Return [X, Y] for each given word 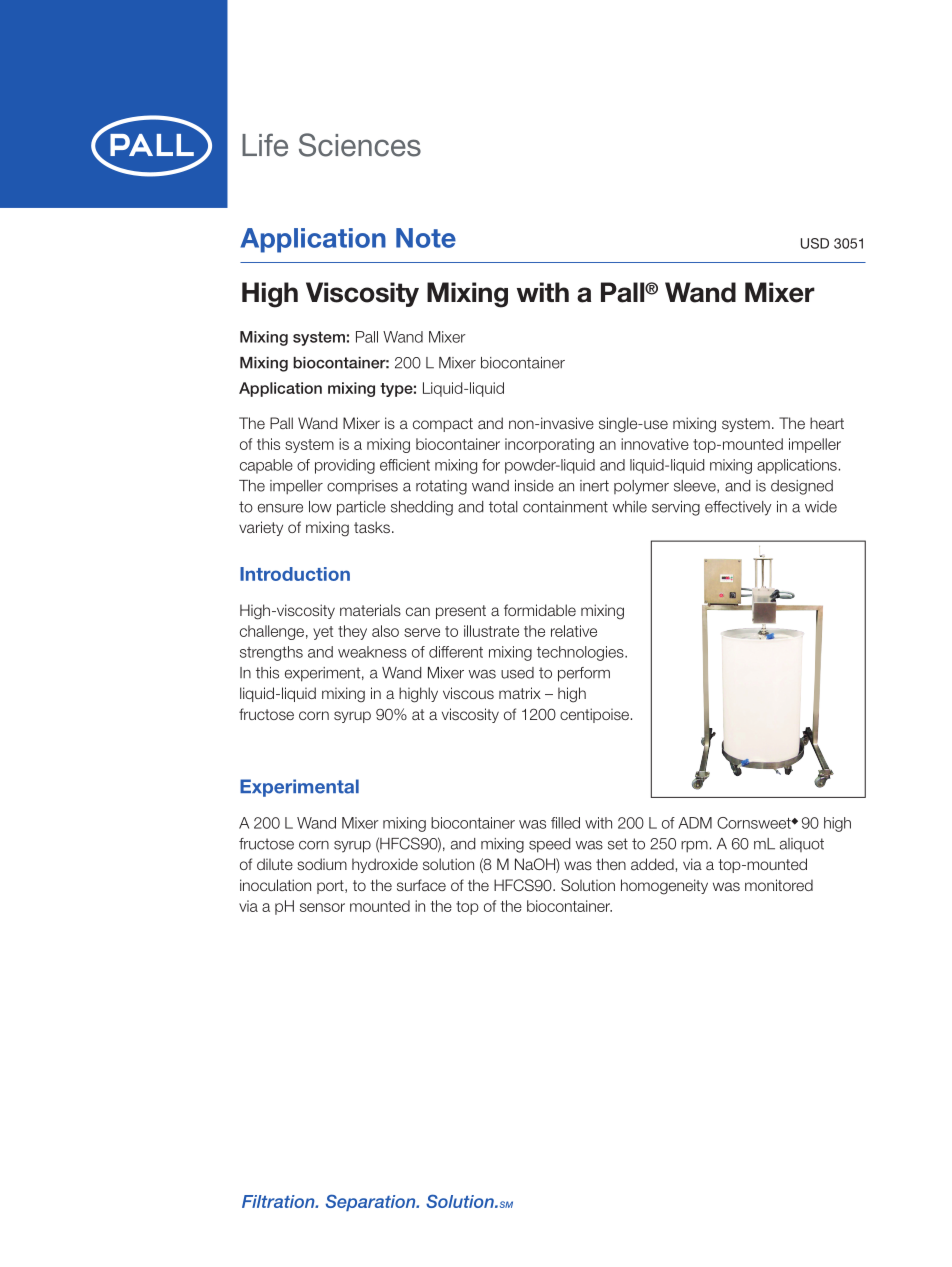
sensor [322, 907]
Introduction [295, 574]
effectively [738, 508]
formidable [540, 610]
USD [815, 243]
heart [827, 423]
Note [426, 238]
